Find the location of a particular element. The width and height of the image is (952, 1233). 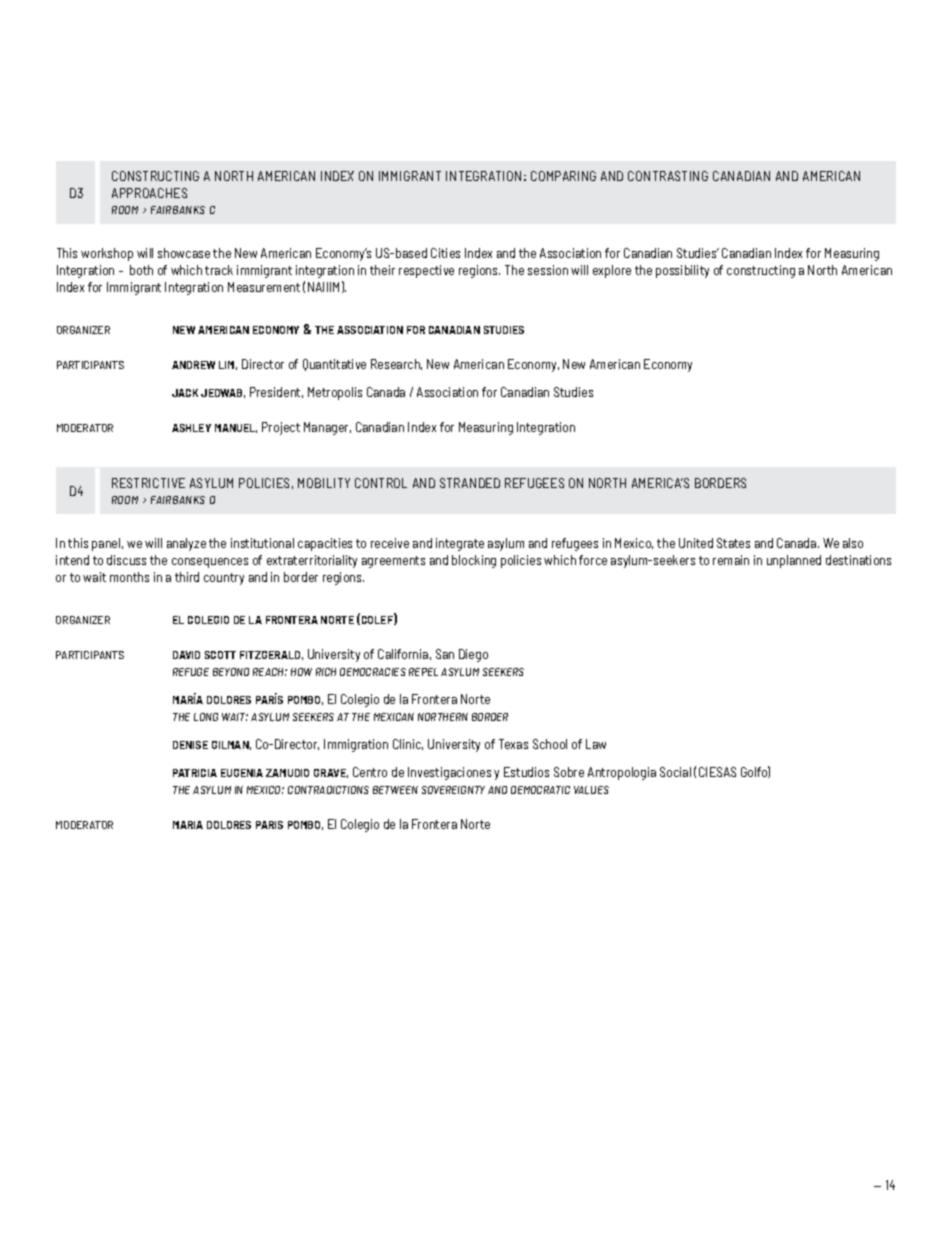

APPROACHES is located at coordinates (149, 193).
